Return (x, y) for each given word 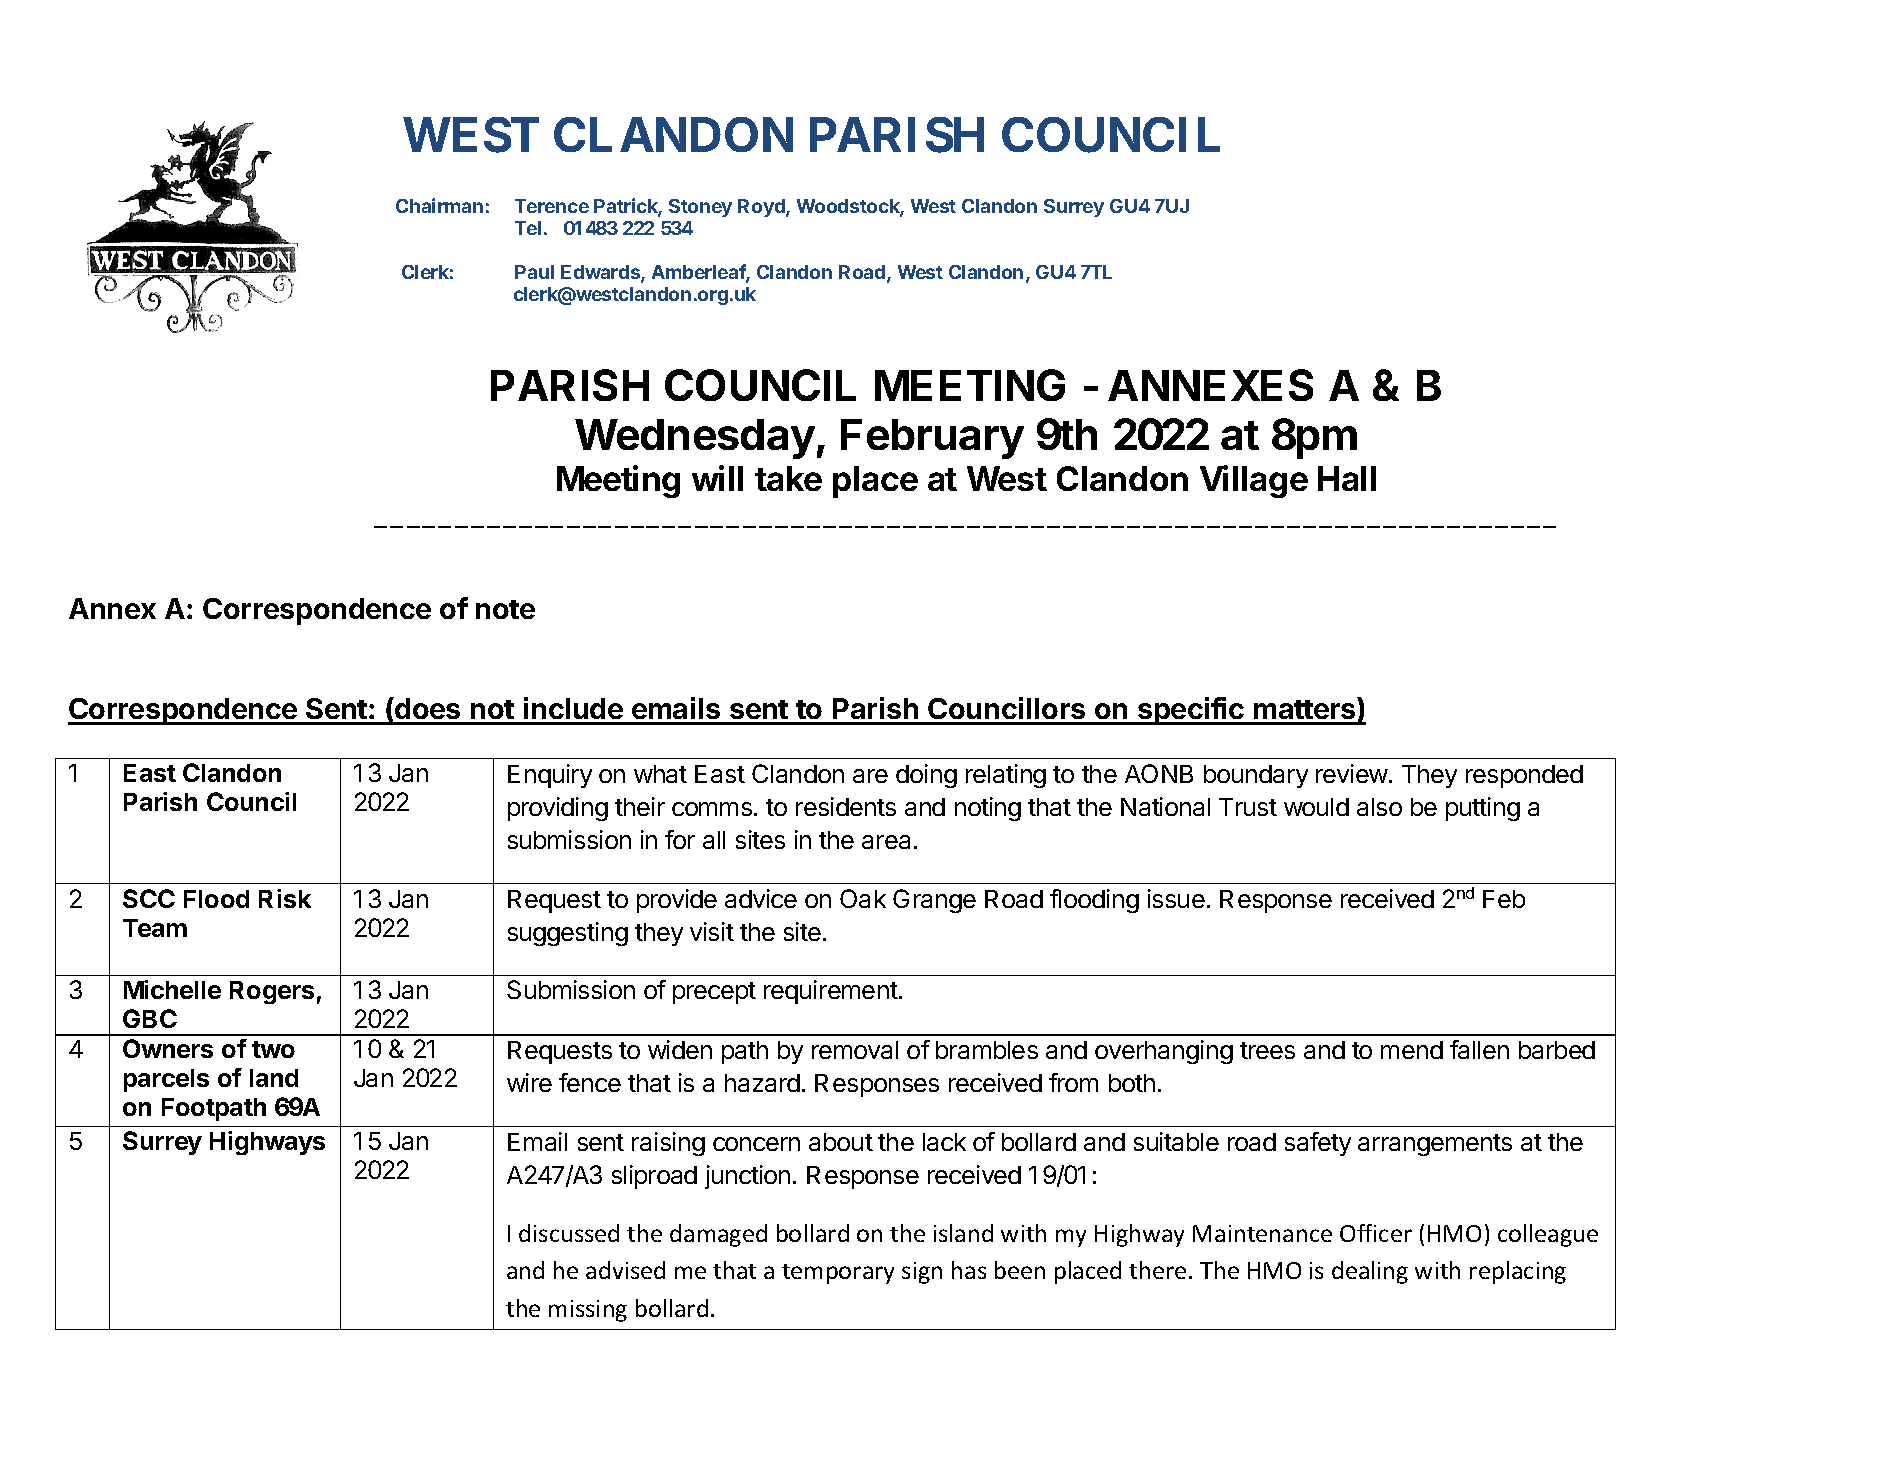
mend (1412, 1050)
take (788, 478)
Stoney (700, 208)
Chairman (439, 205)
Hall (1347, 478)
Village (1254, 481)
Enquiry (550, 776)
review (1352, 773)
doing (926, 776)
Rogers (272, 992)
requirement (831, 992)
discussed (569, 1233)
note (505, 609)
